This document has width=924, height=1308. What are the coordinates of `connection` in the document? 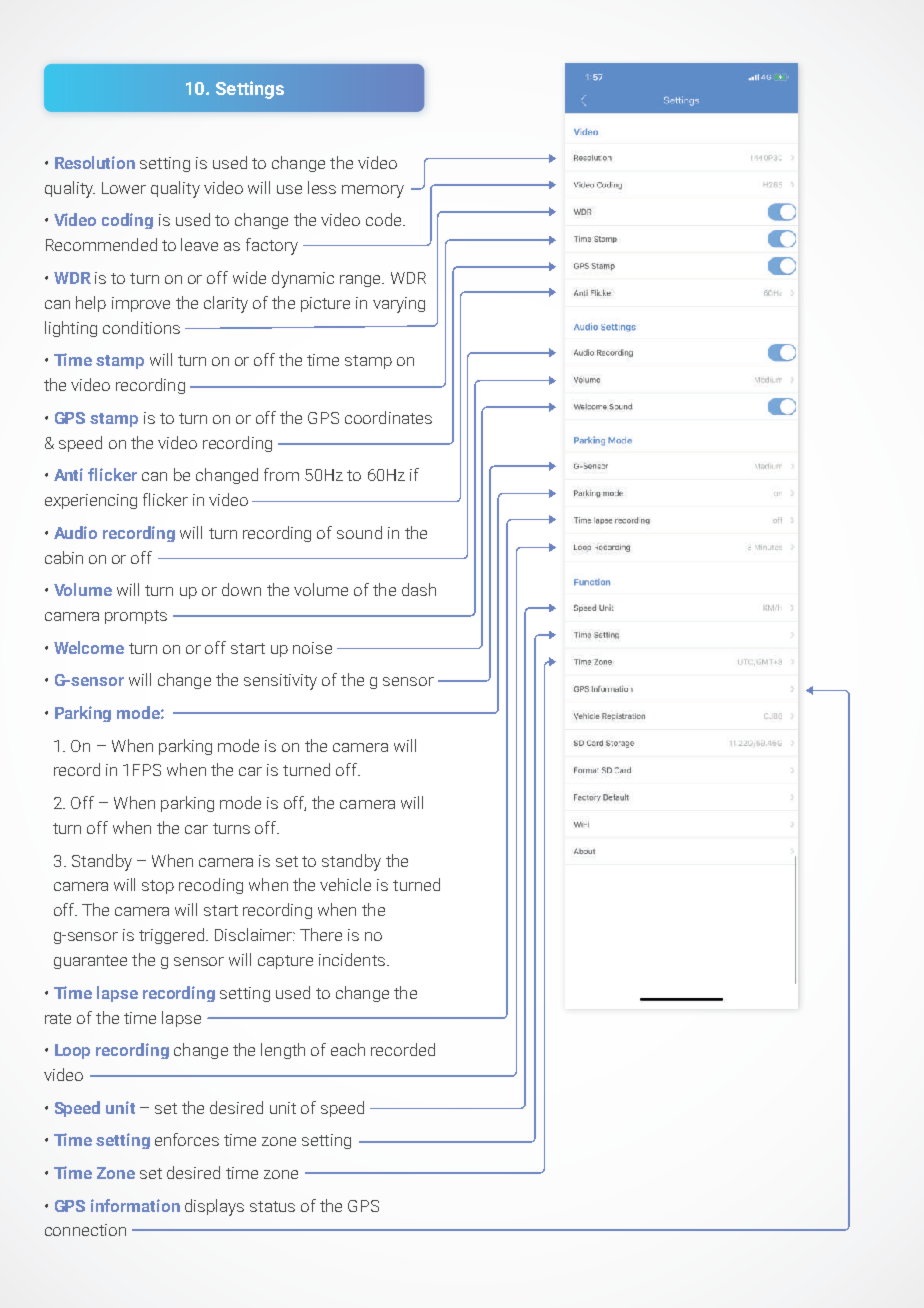 It's located at (85, 1230).
